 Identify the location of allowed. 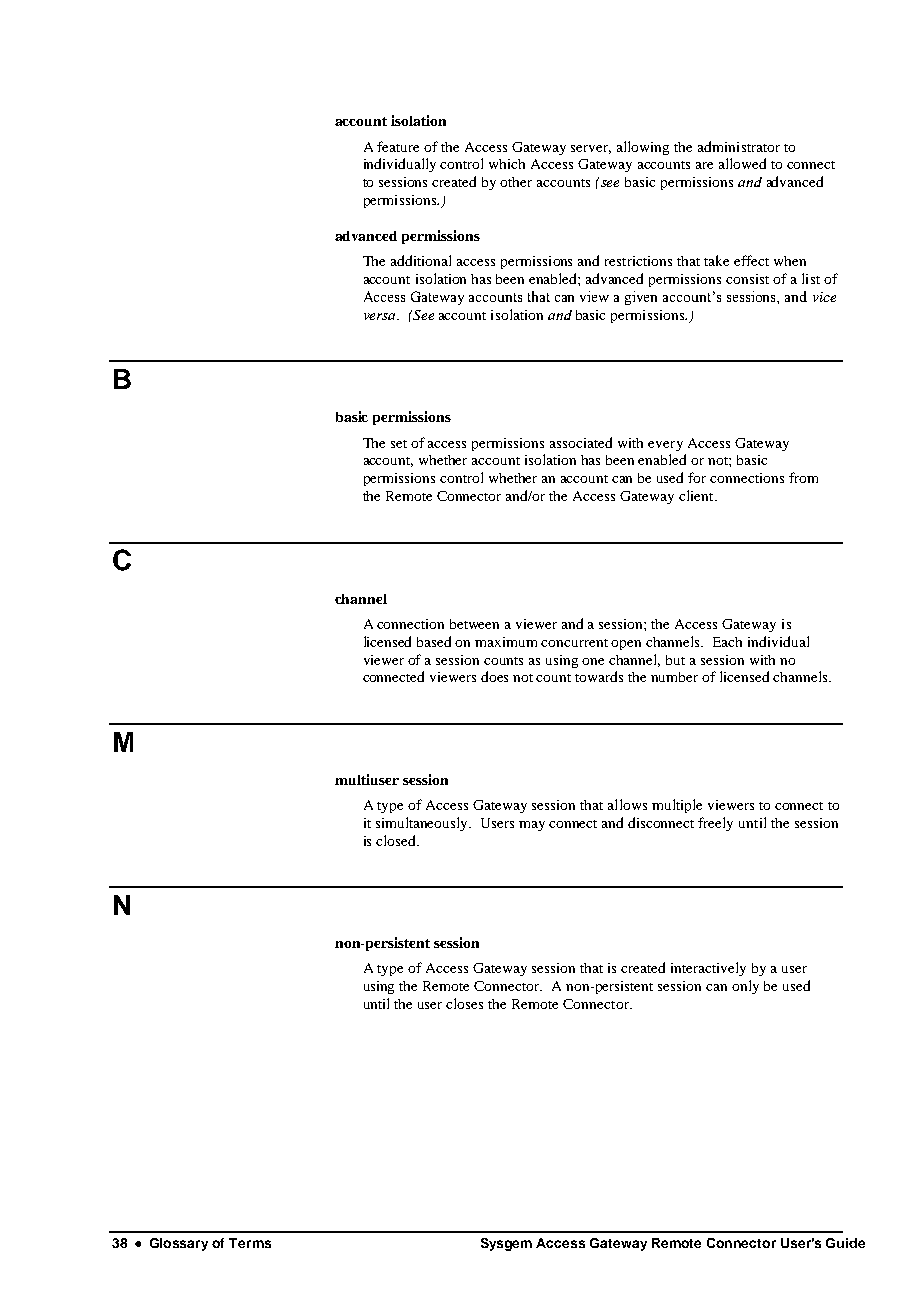
(742, 163).
